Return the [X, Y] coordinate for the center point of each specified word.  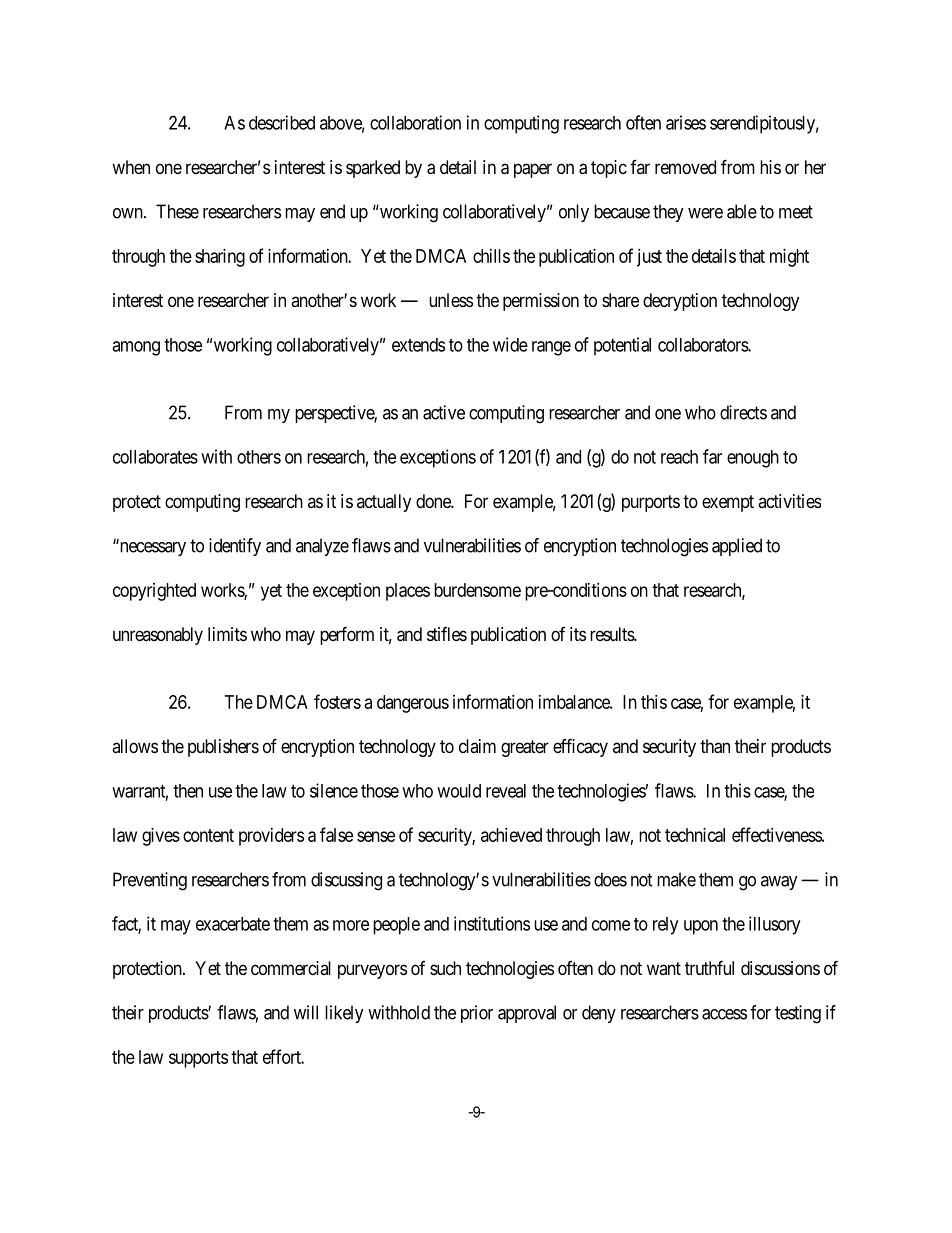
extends [418, 345]
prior [477, 1014]
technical [695, 835]
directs [743, 412]
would [459, 791]
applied [737, 547]
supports [198, 1059]
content [208, 835]
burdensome [477, 590]
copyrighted [154, 592]
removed [685, 167]
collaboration [415, 122]
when [131, 167]
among [136, 348]
